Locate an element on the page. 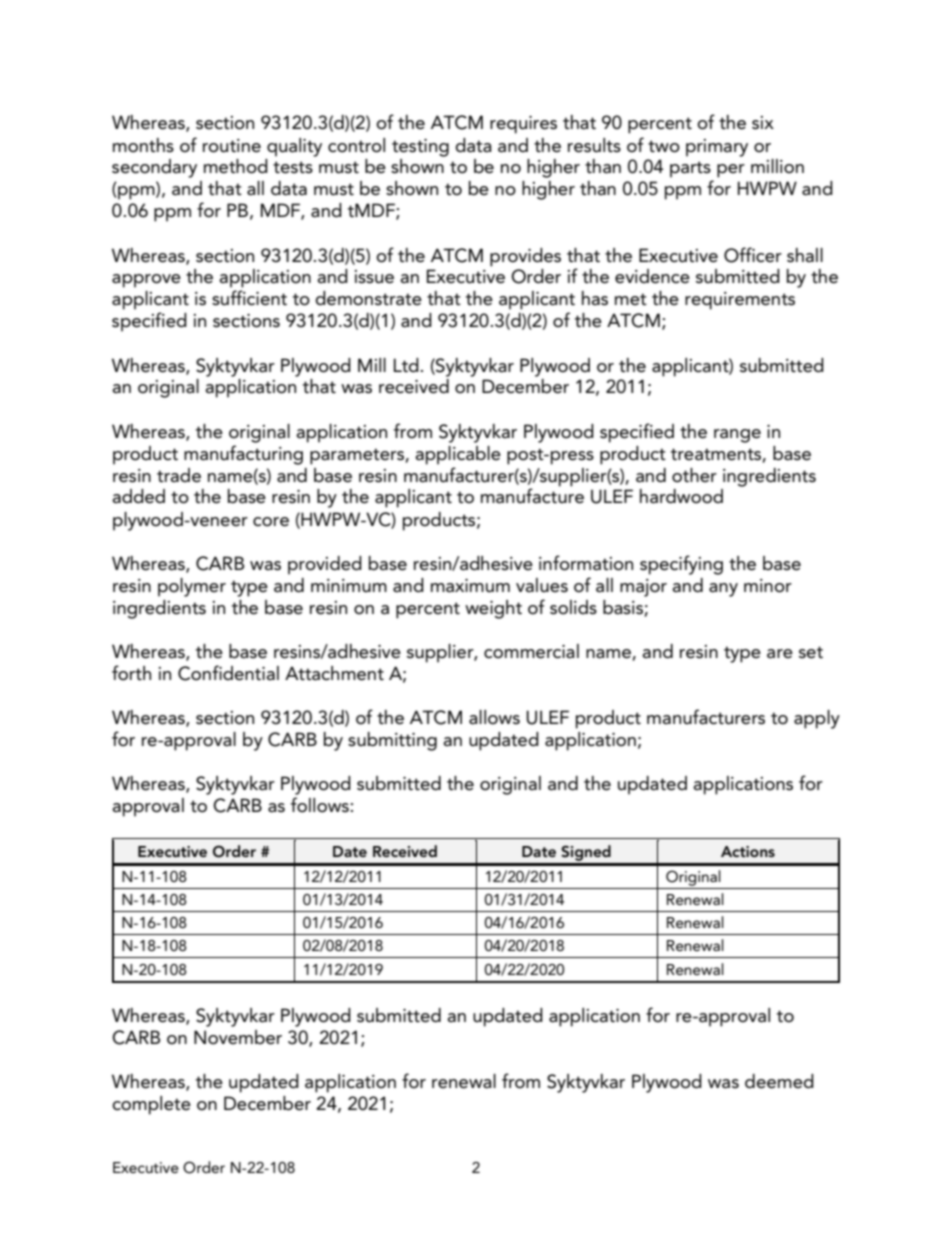 This page has width=952, height=1233. routine is located at coordinates (232, 146).
